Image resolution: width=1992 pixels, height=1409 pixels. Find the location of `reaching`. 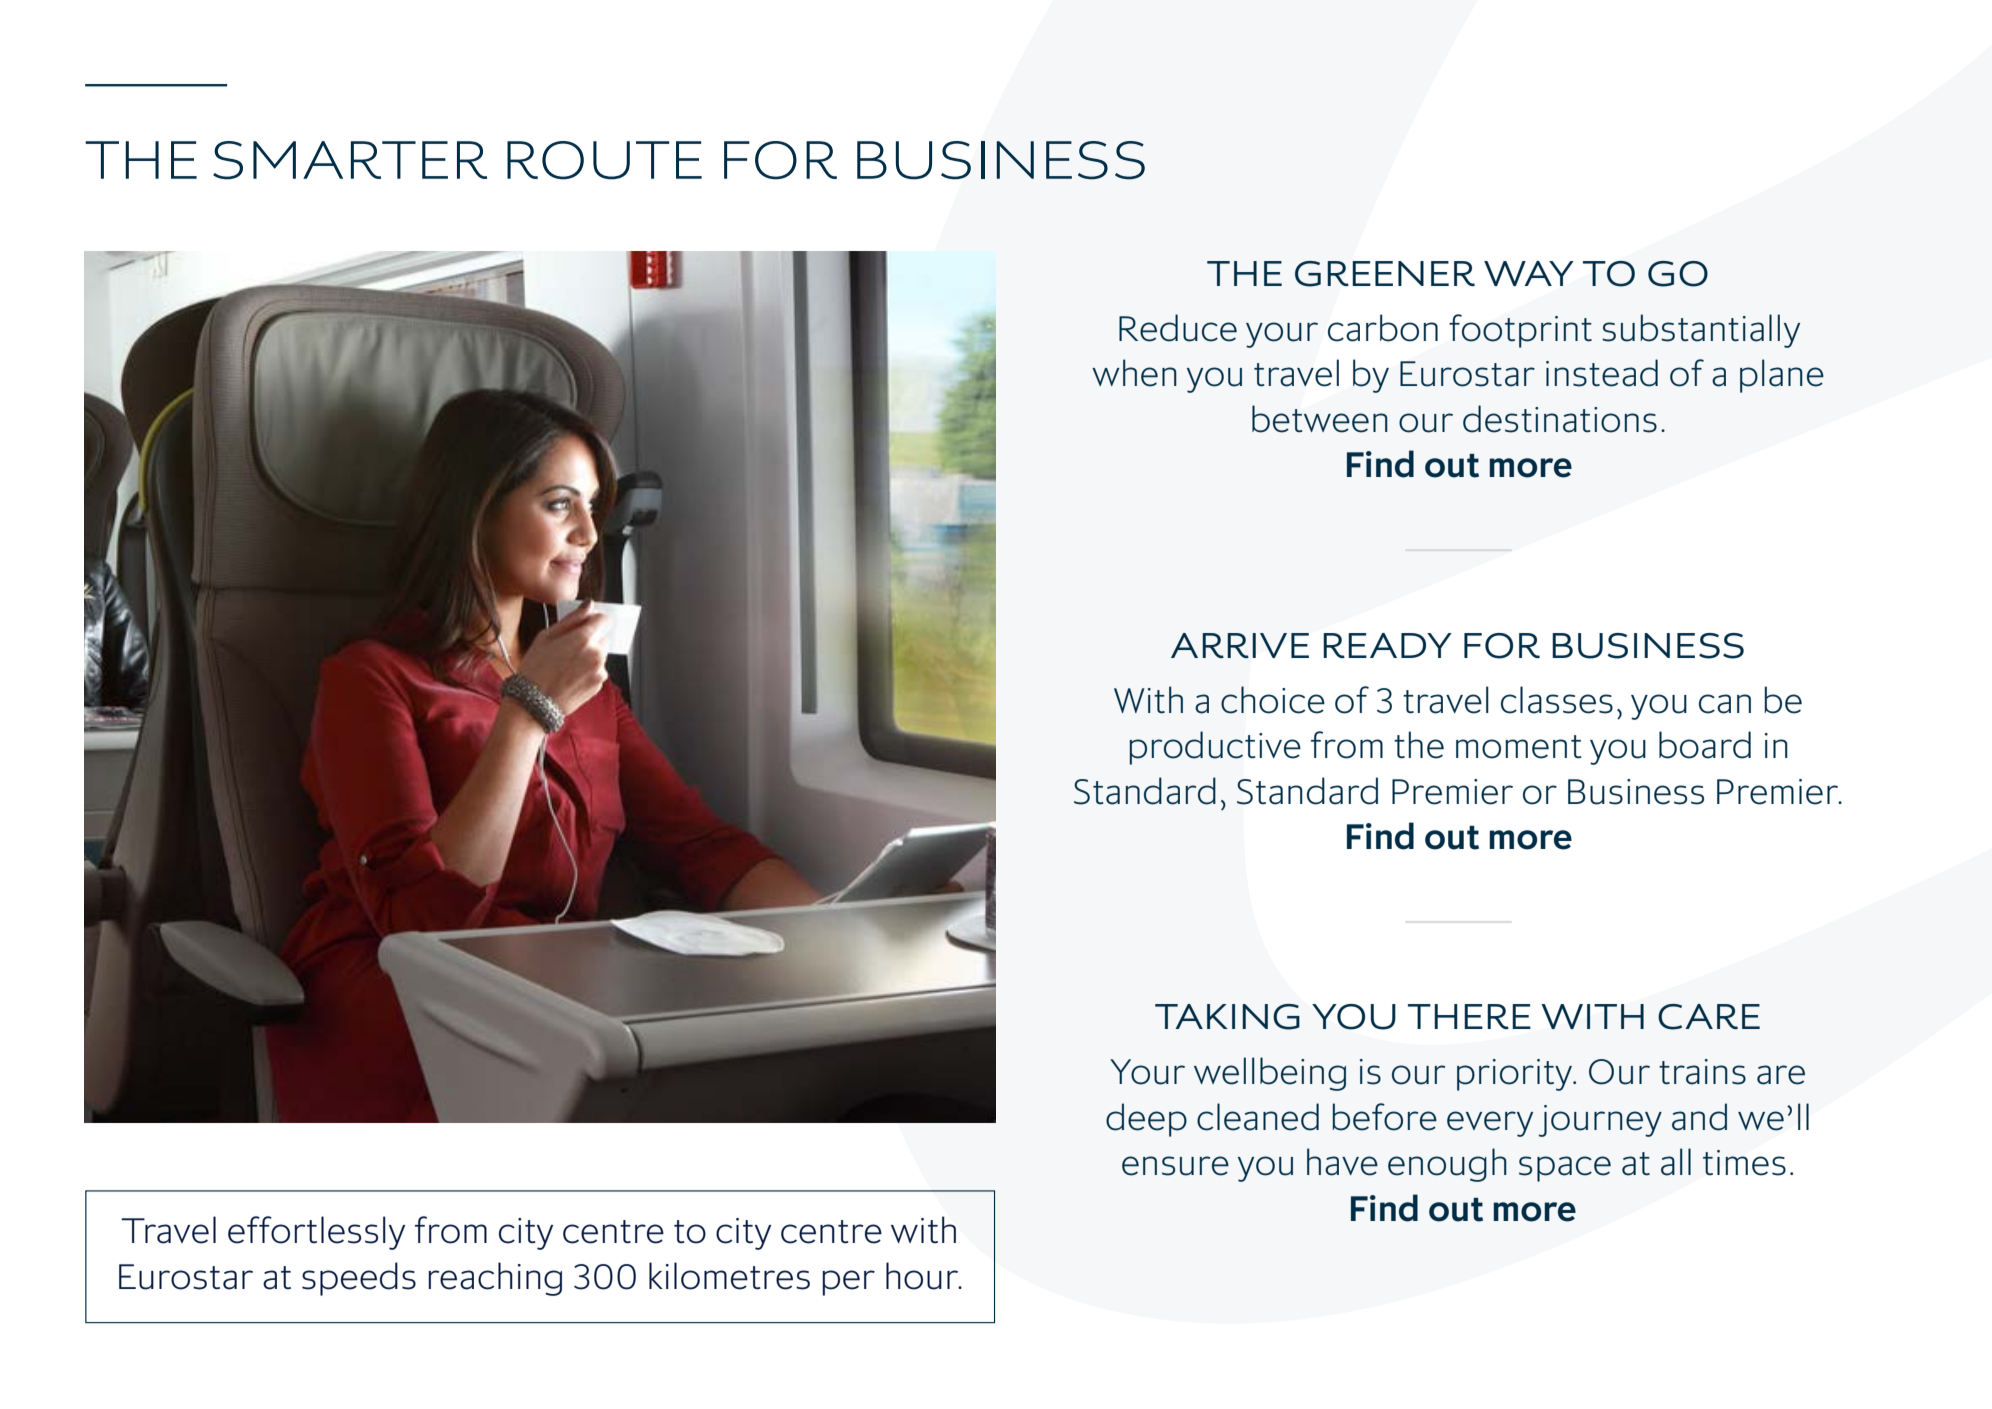

reaching is located at coordinates (495, 1279).
